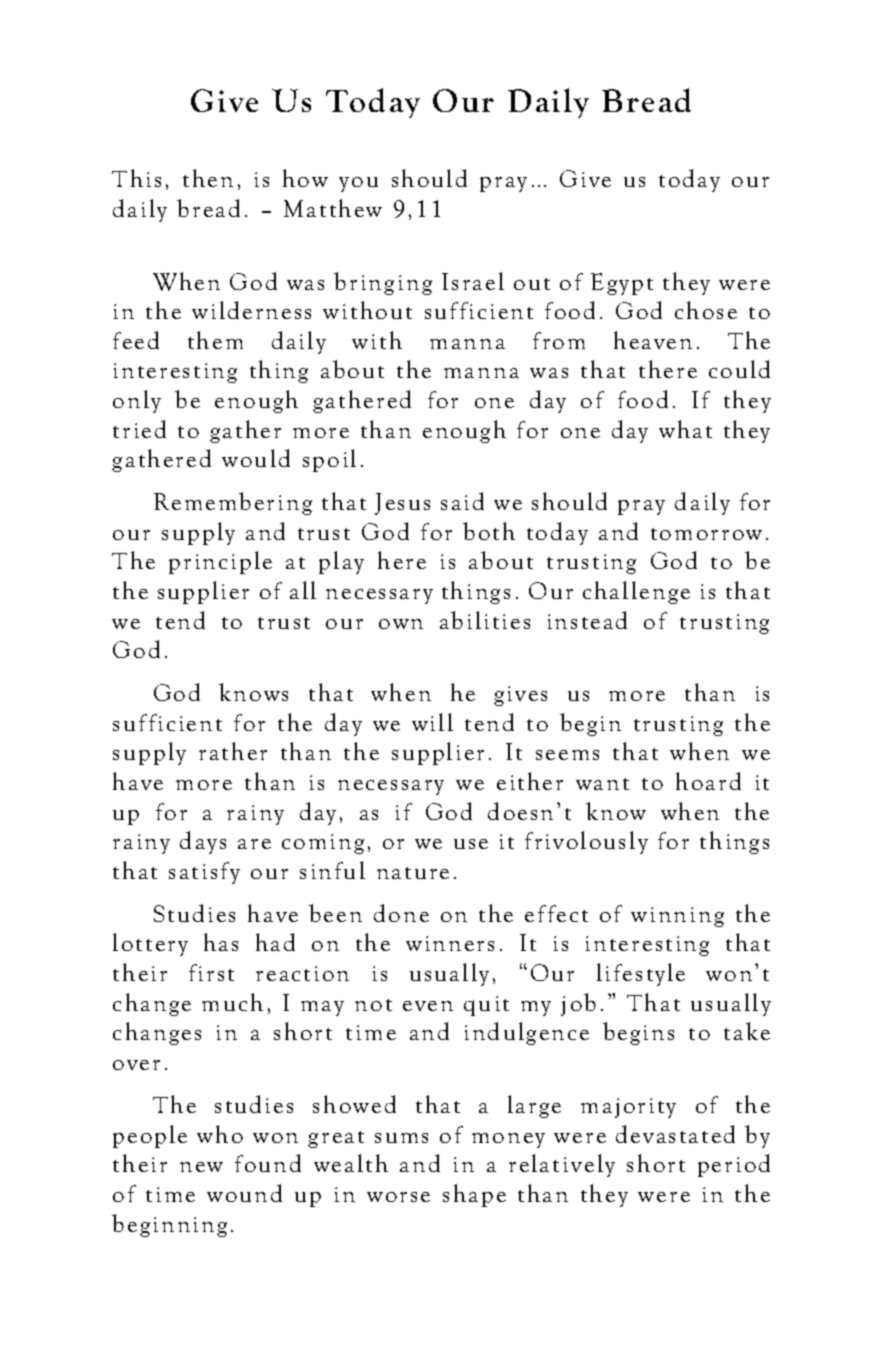 This screenshot has height=1372, width=887. Describe the element at coordinates (233, 751) in the screenshot. I see `rather` at that location.
